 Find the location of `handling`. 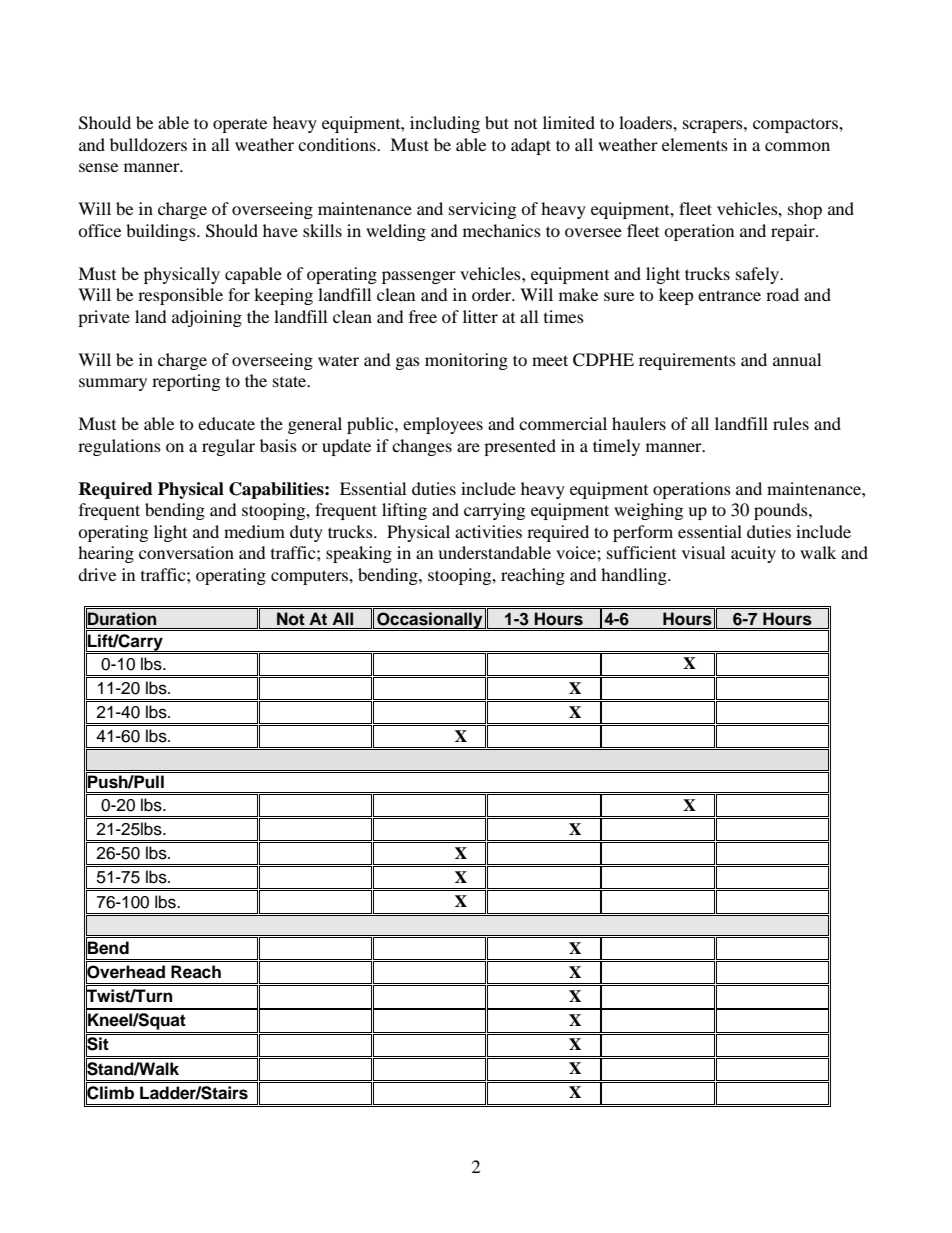

handling is located at coordinates (635, 576).
